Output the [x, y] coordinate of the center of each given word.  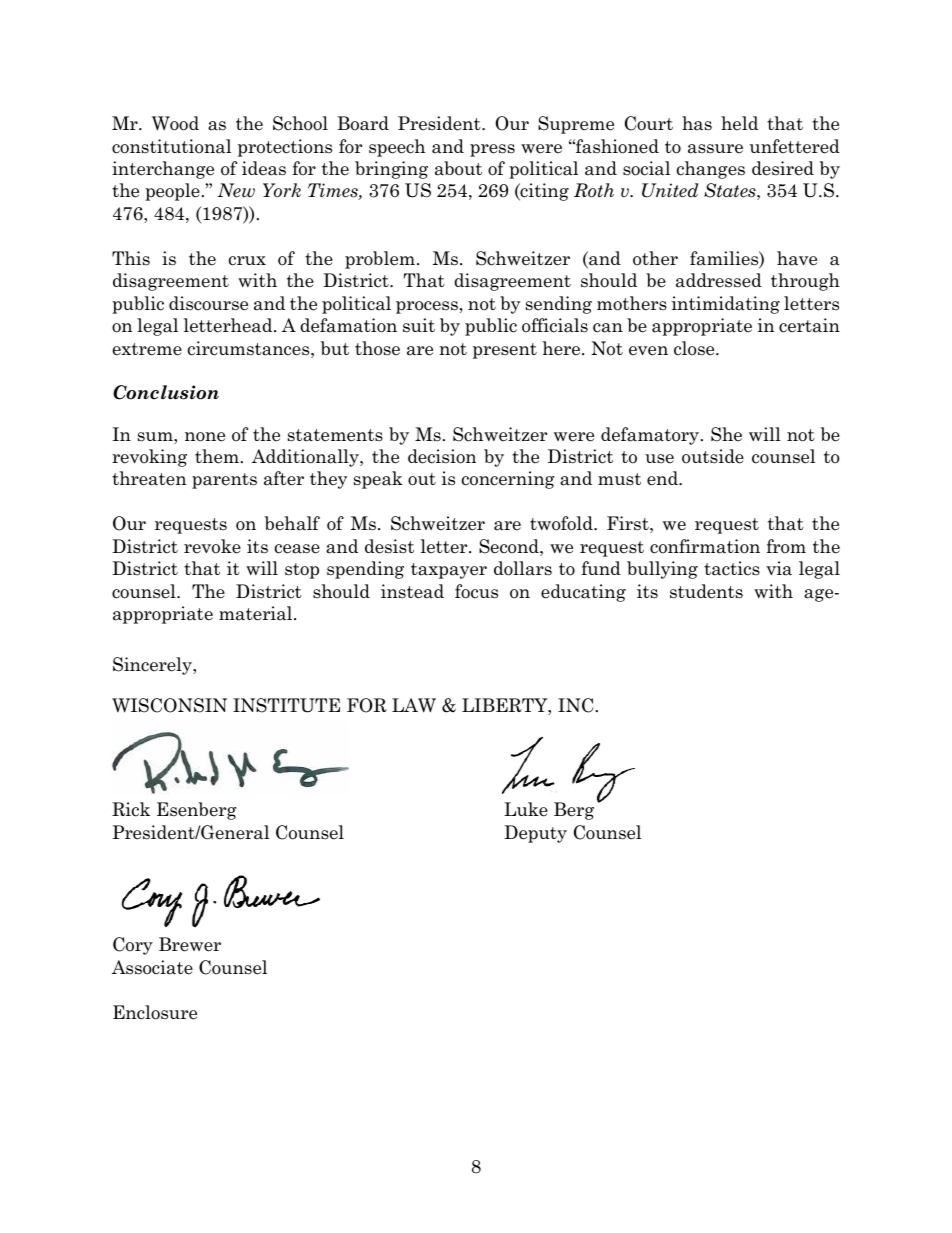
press [492, 150]
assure [715, 149]
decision [442, 456]
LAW [414, 705]
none [205, 437]
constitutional [171, 146]
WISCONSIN [169, 705]
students [706, 591]
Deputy [535, 834]
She [726, 434]
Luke [526, 809]
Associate [152, 967]
